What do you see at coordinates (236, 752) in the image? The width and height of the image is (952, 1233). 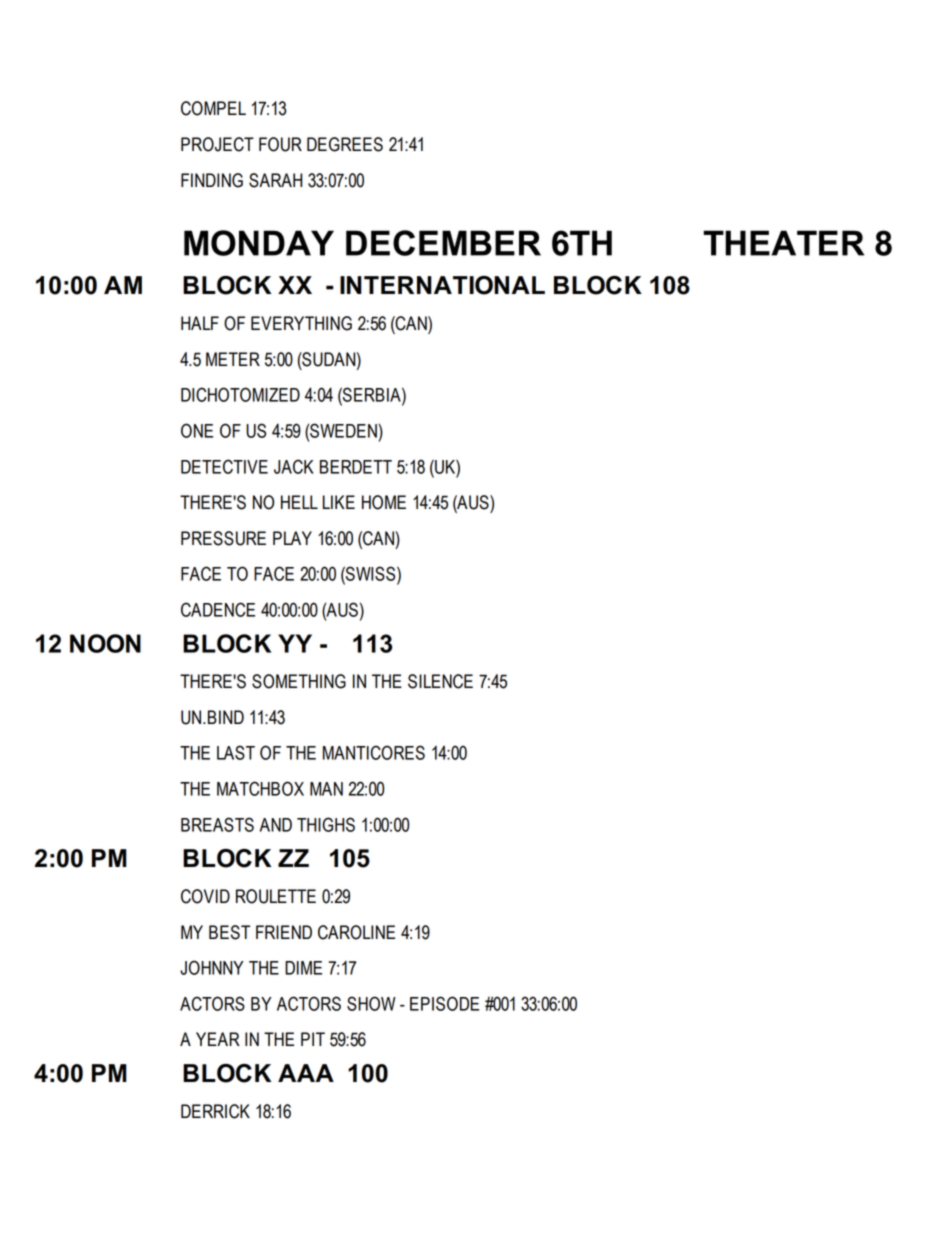 I see `LAST` at bounding box center [236, 752].
